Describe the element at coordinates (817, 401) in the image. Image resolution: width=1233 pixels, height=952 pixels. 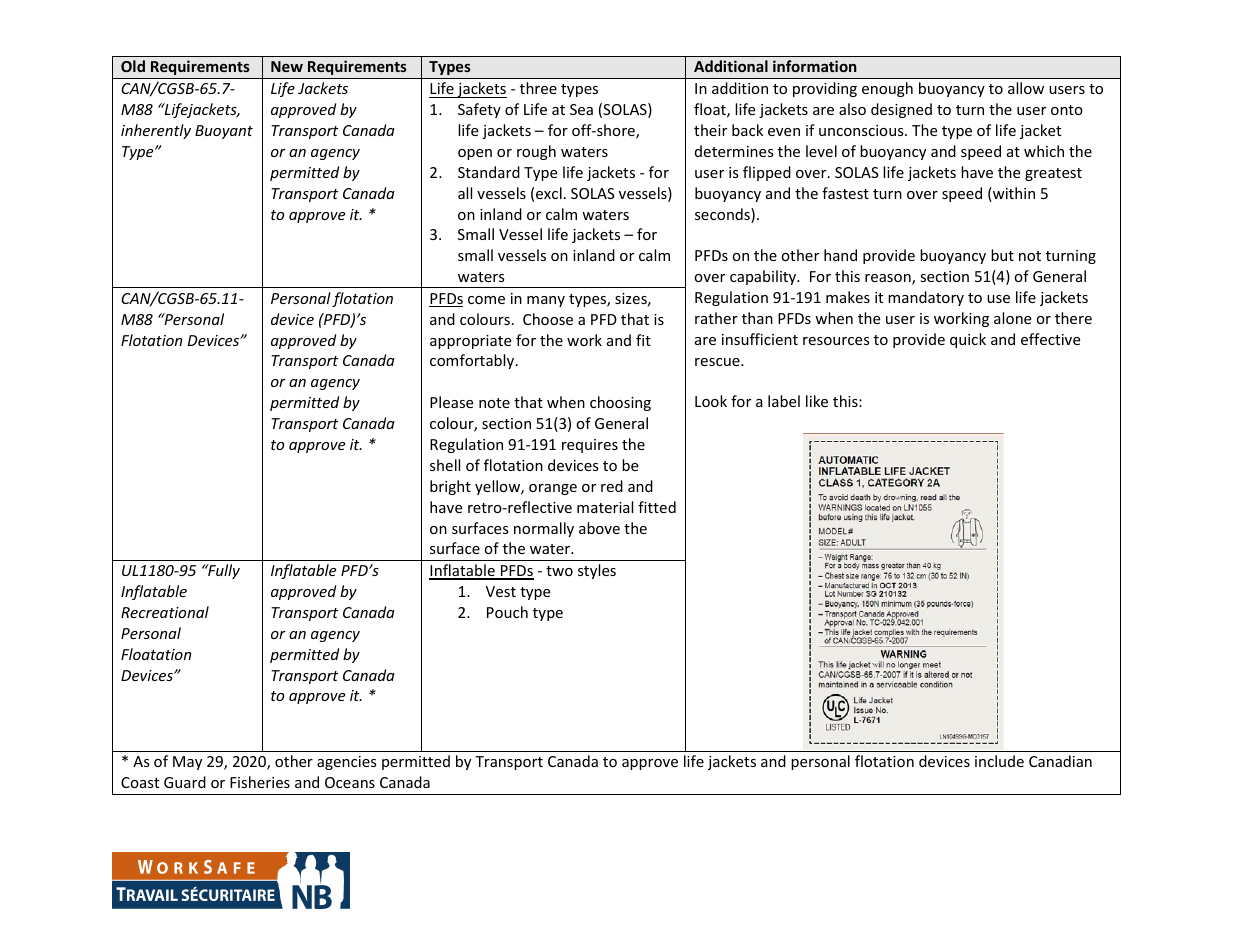
I see `like` at that location.
